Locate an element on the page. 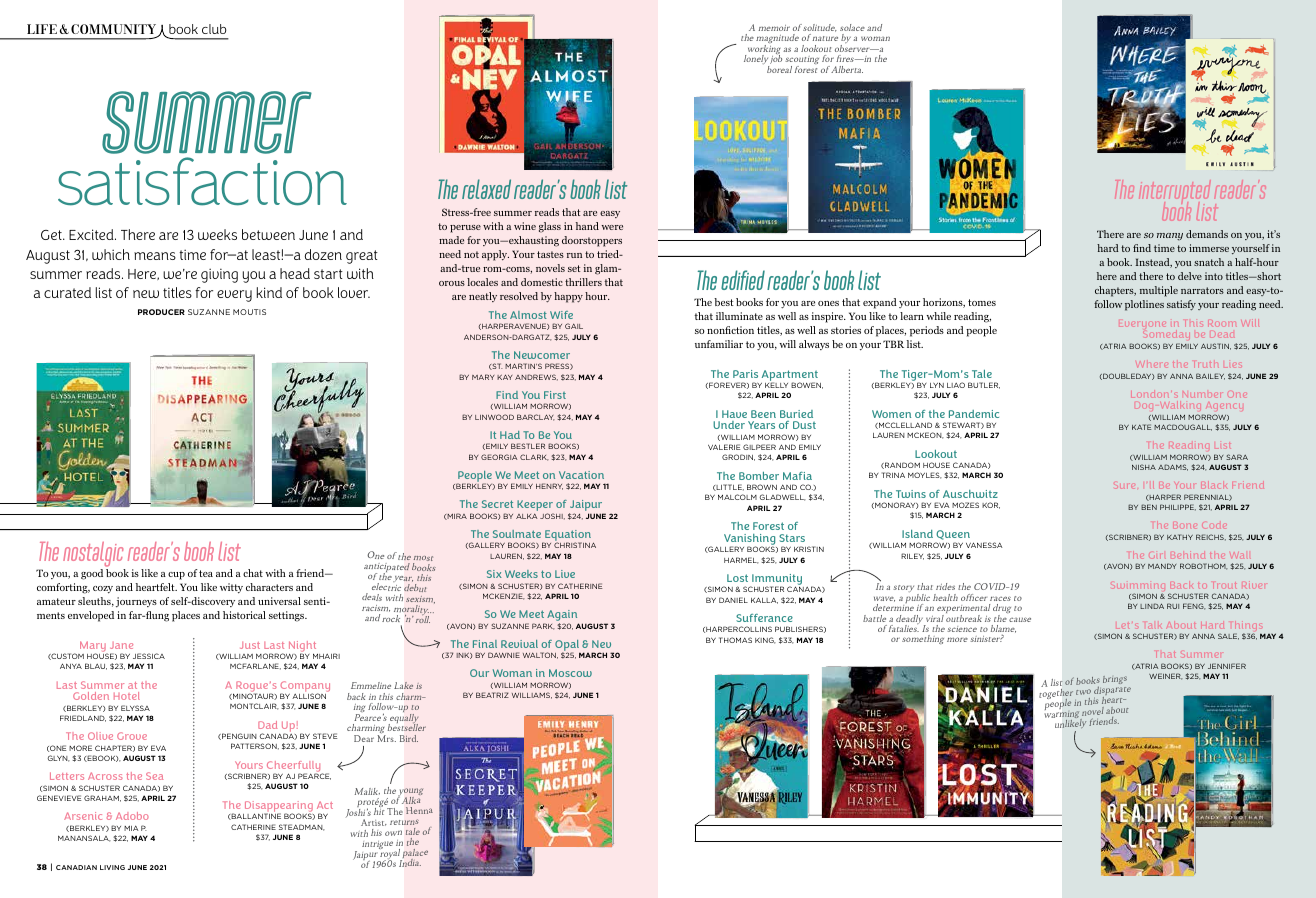 The width and height of the image is (1316, 898). club is located at coordinates (214, 29).
